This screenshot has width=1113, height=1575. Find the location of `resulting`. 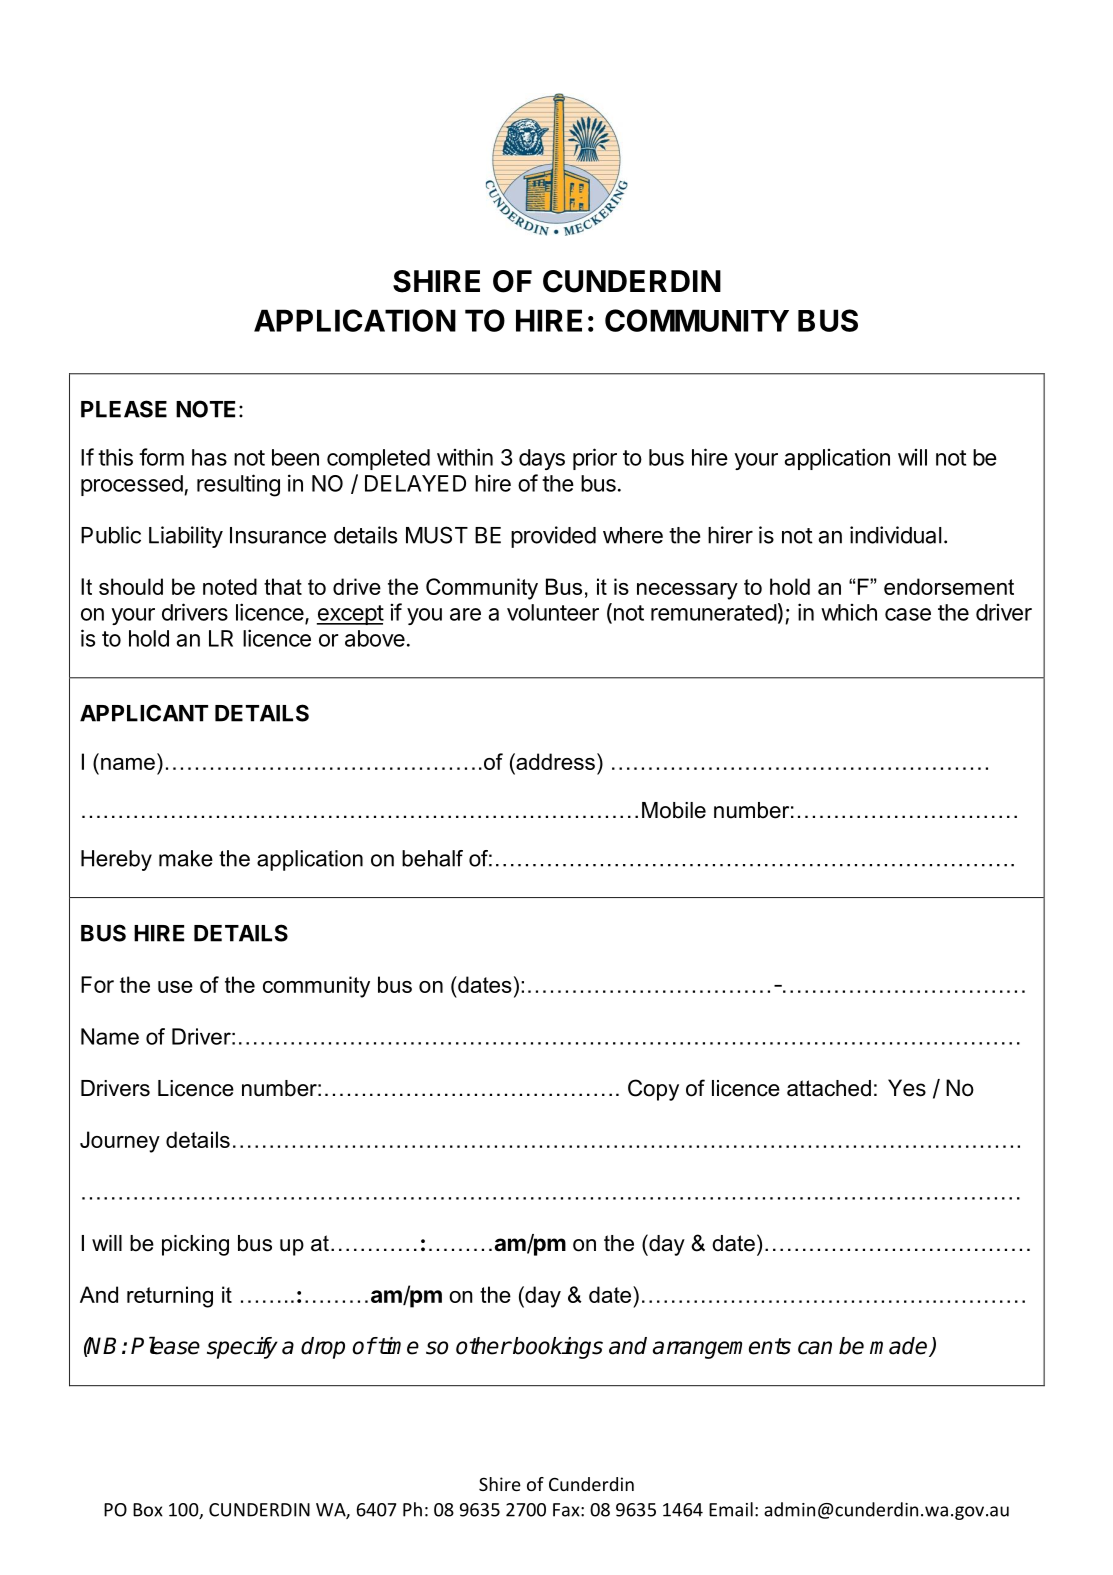

resulting is located at coordinates (238, 485).
